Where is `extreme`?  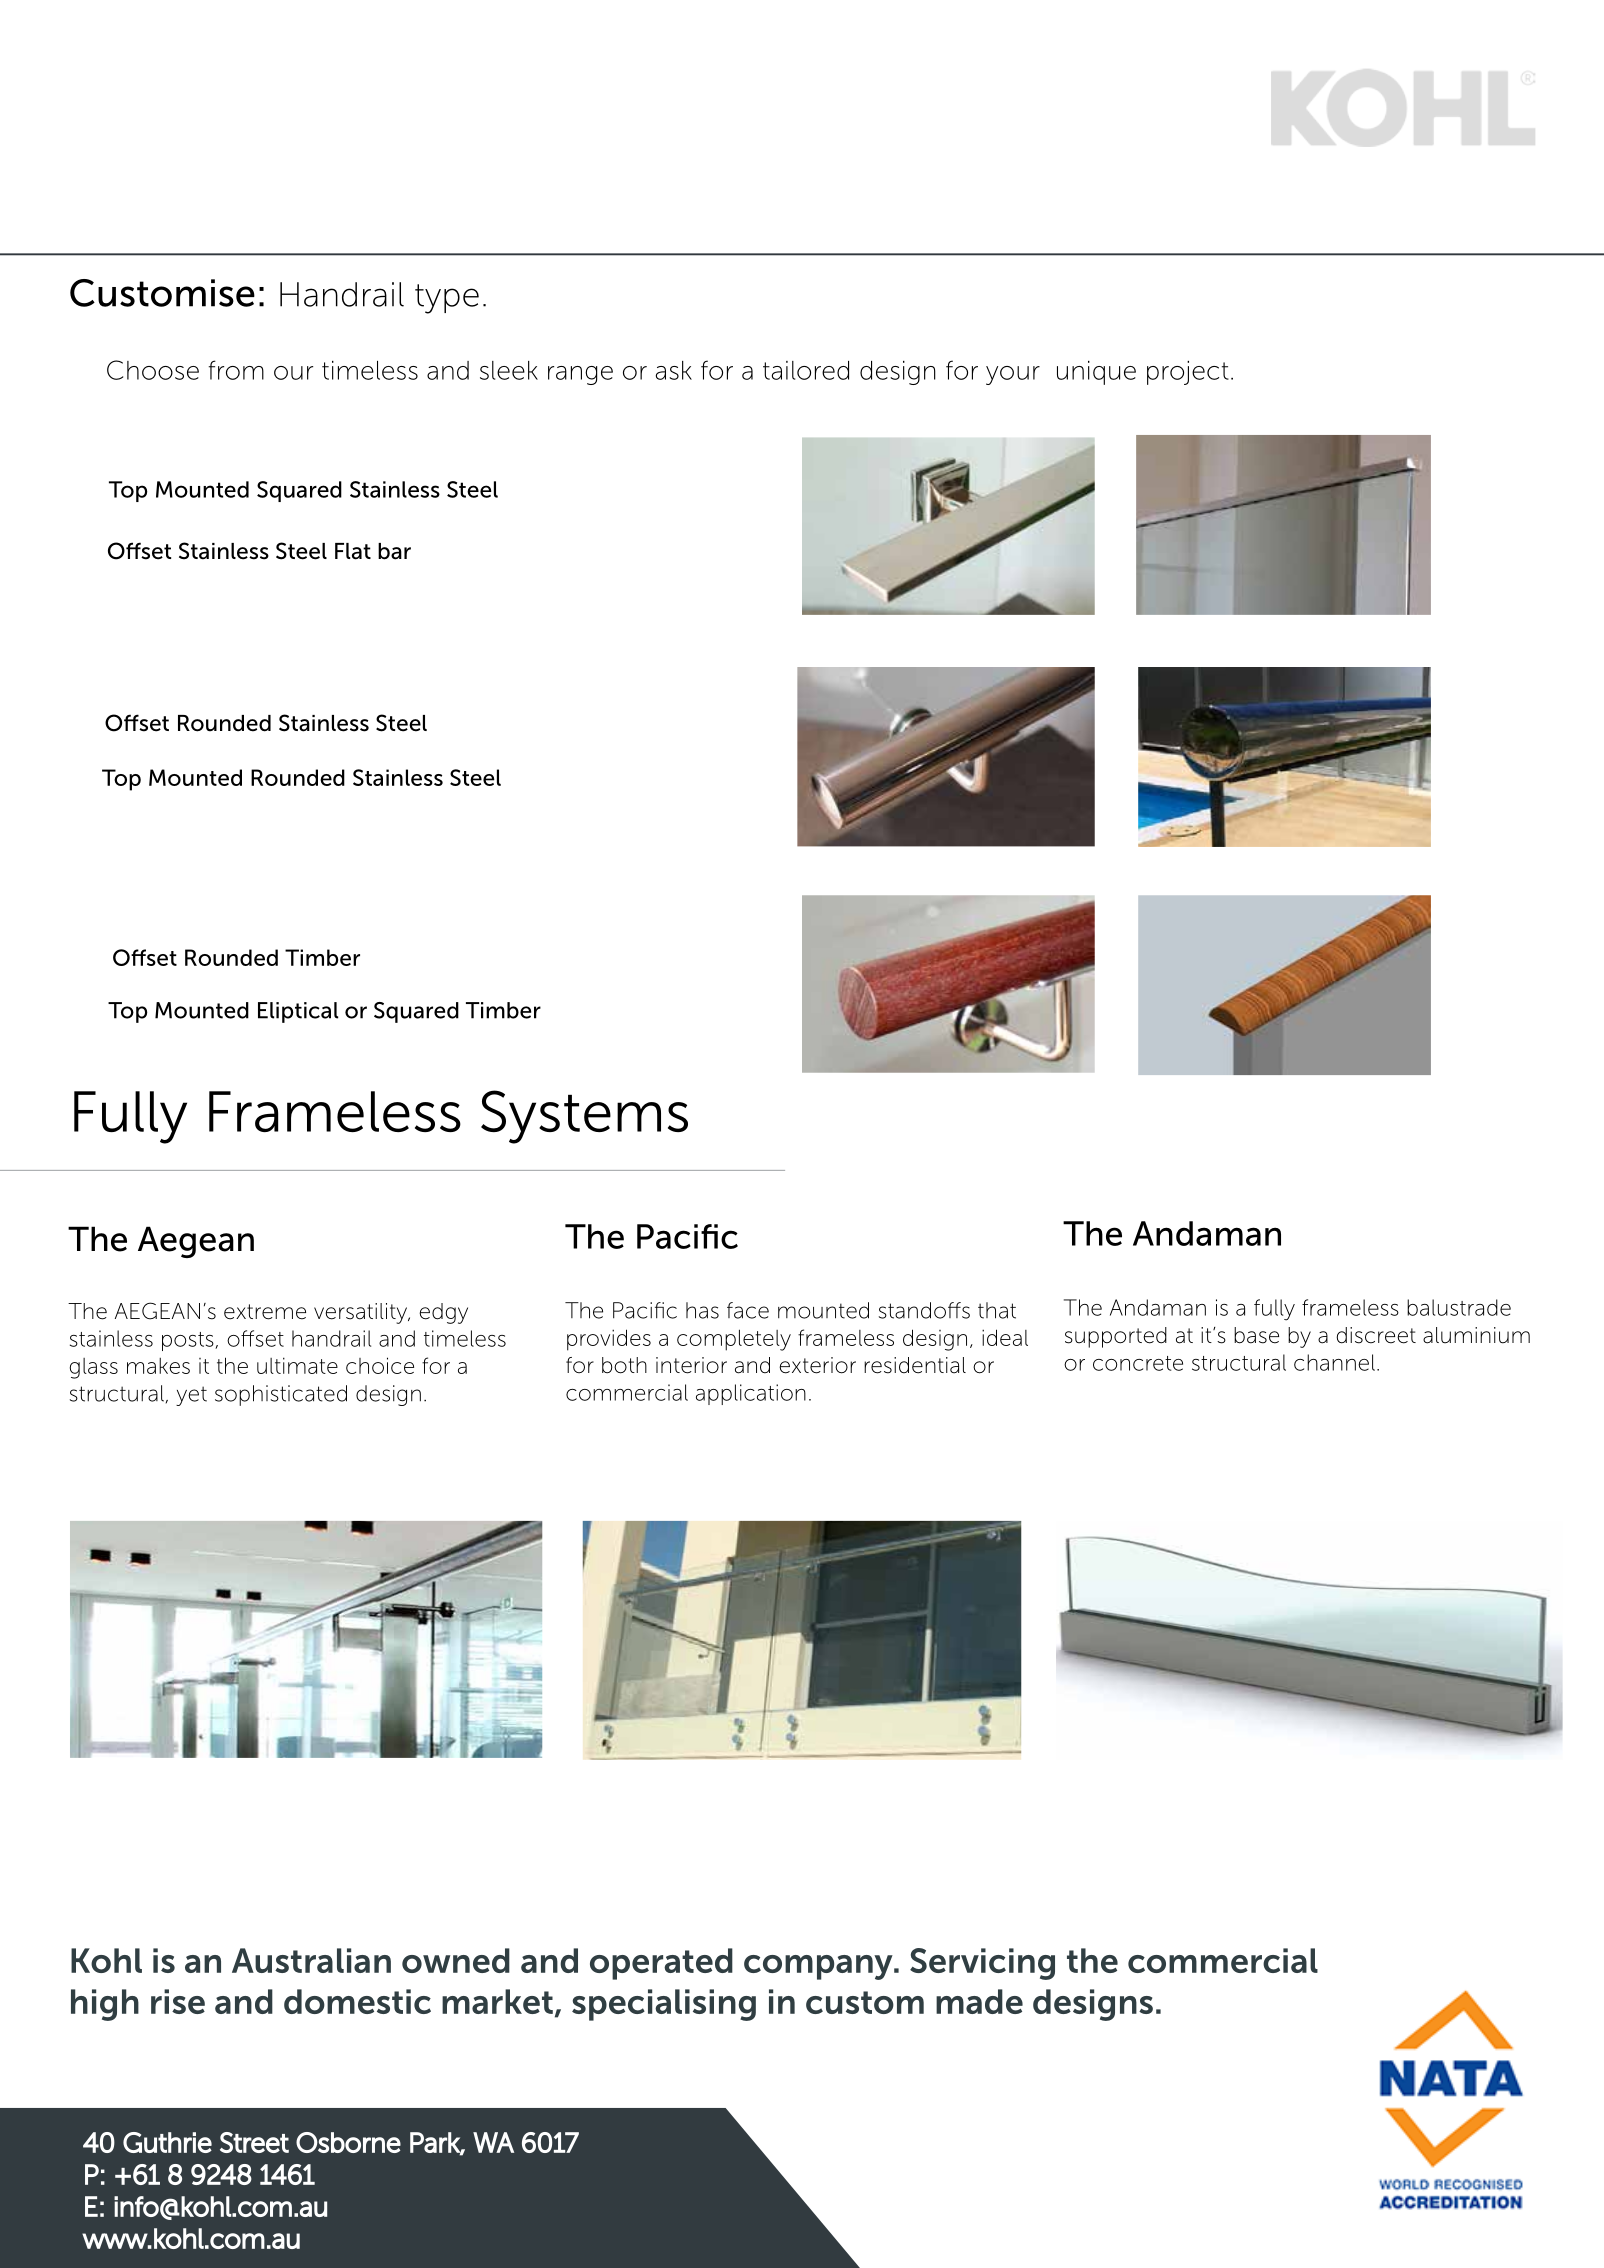
extreme is located at coordinates (265, 1312).
